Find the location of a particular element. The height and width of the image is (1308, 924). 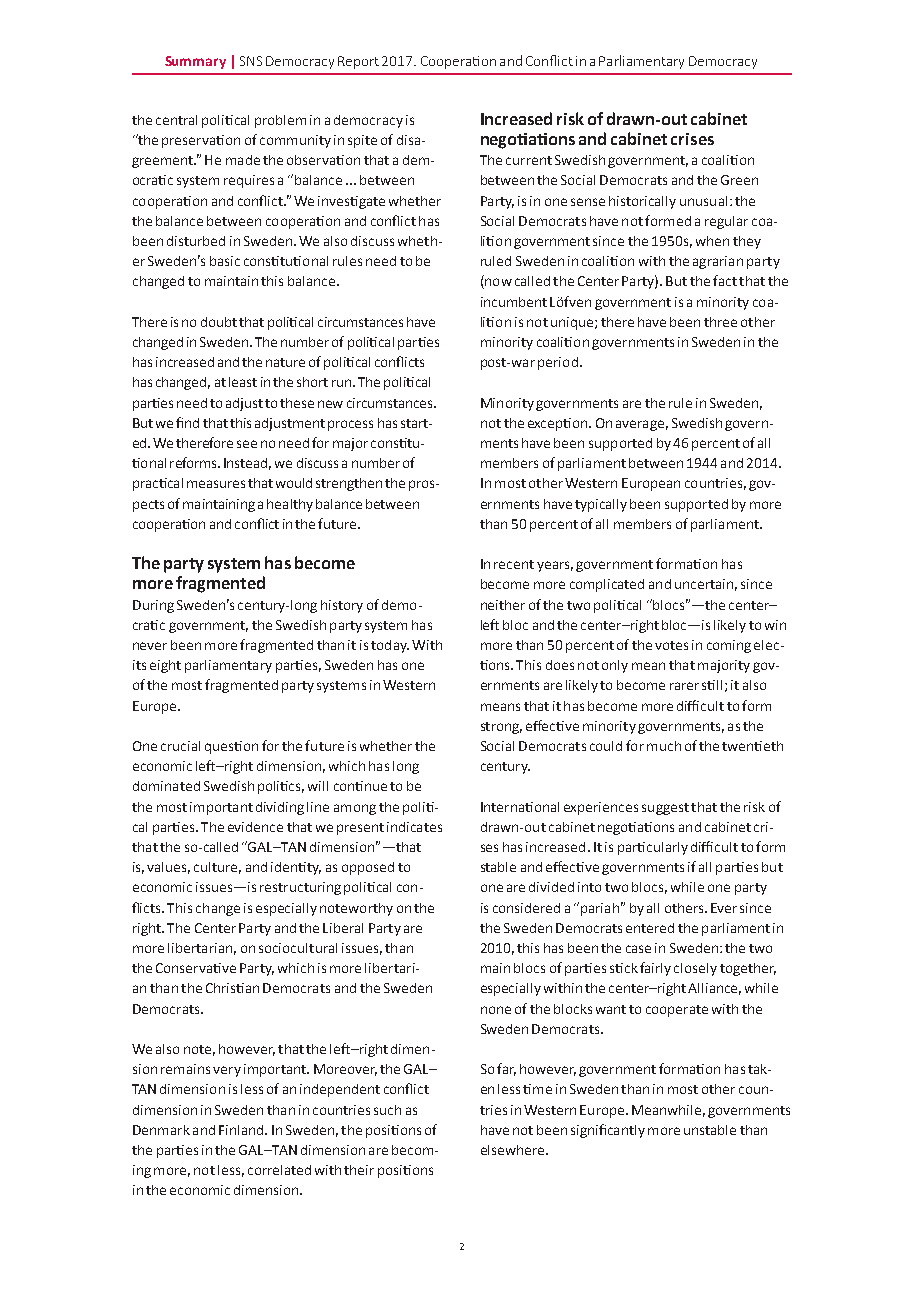

Summary is located at coordinates (195, 62).
